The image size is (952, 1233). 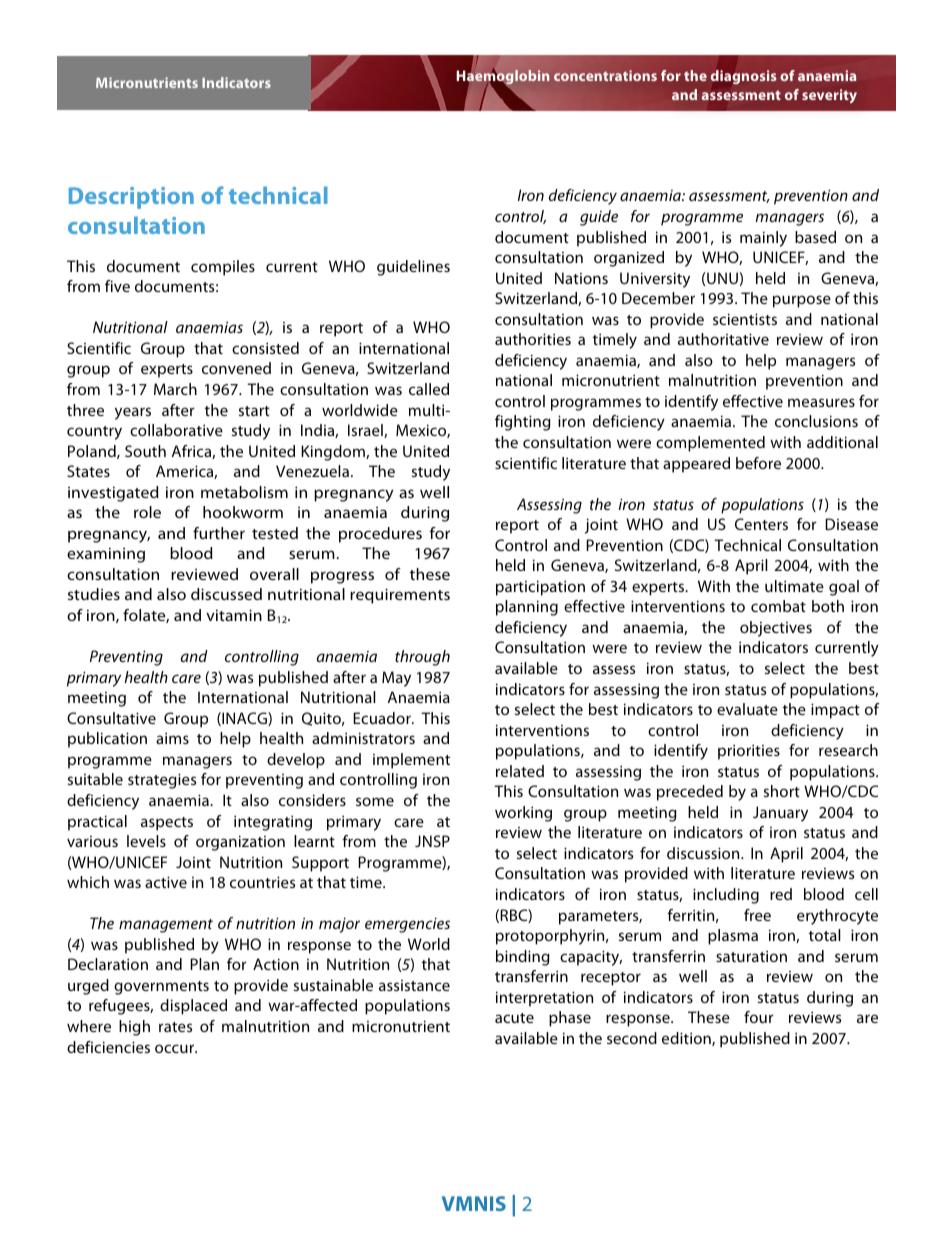 I want to click on participation, so click(x=540, y=588).
